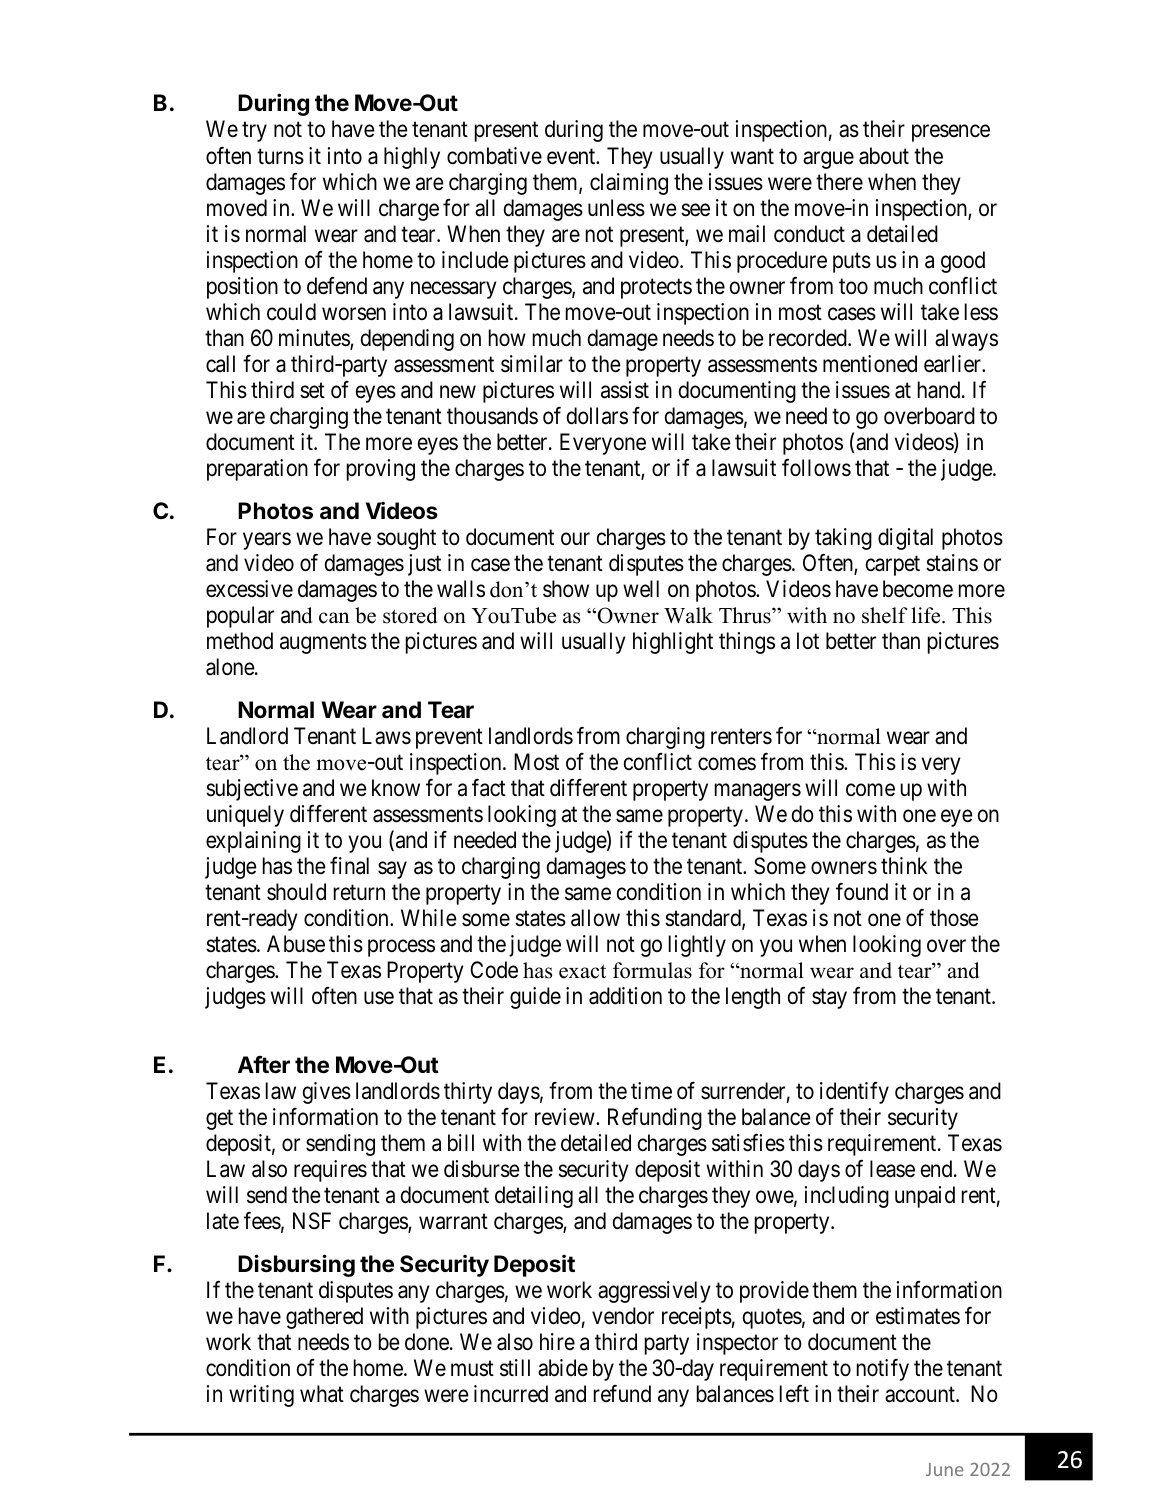 Image resolution: width=1153 pixels, height=1493 pixels. Describe the element at coordinates (566, 589) in the document. I see `show` at that location.
